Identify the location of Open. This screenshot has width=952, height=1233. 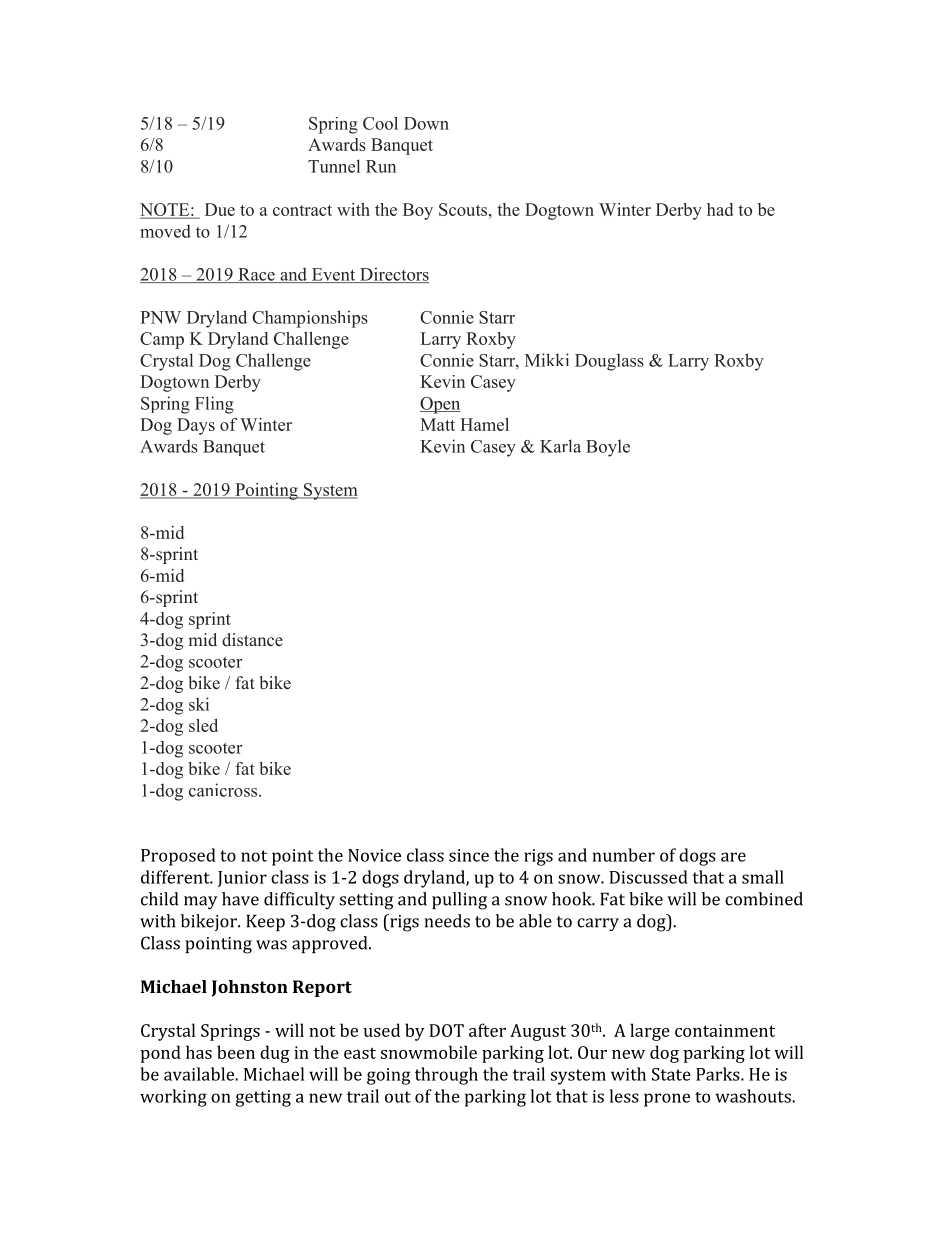
(440, 405).
